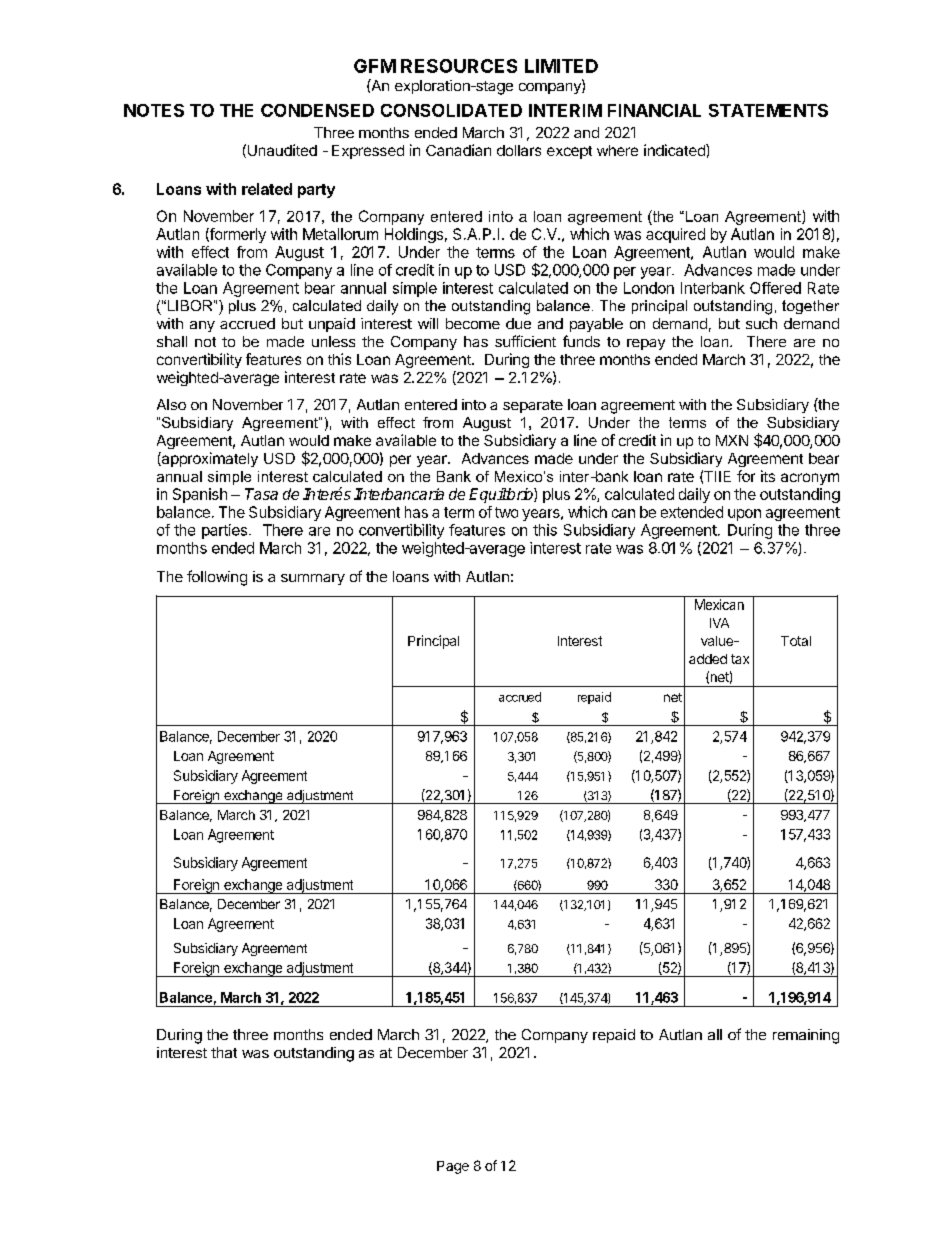  I want to click on CONSOLIDATED, so click(451, 110).
